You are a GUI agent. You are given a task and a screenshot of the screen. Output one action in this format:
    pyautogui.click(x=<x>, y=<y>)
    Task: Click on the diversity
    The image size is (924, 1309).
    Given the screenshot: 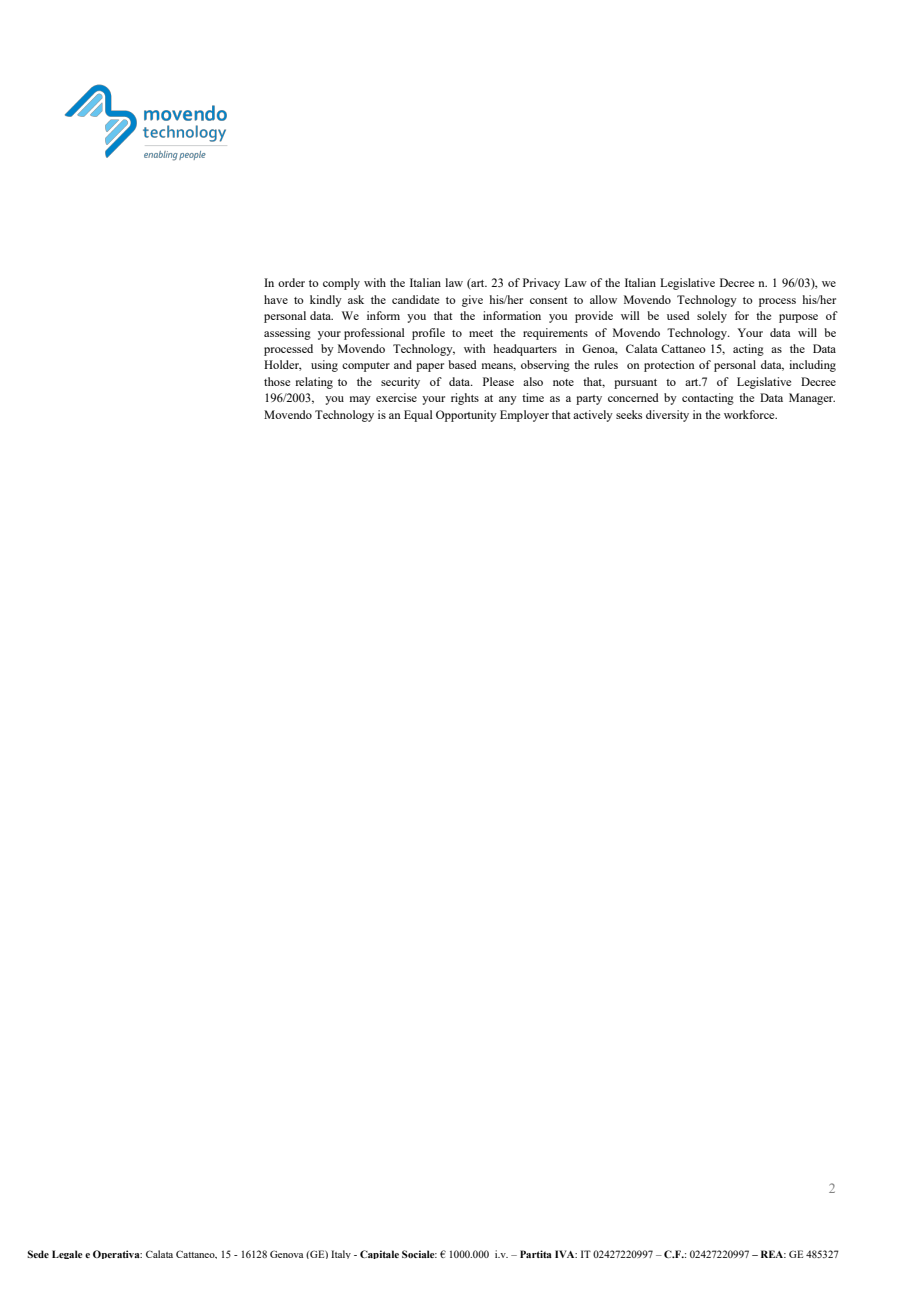 What is the action you would take?
    pyautogui.click(x=667, y=416)
